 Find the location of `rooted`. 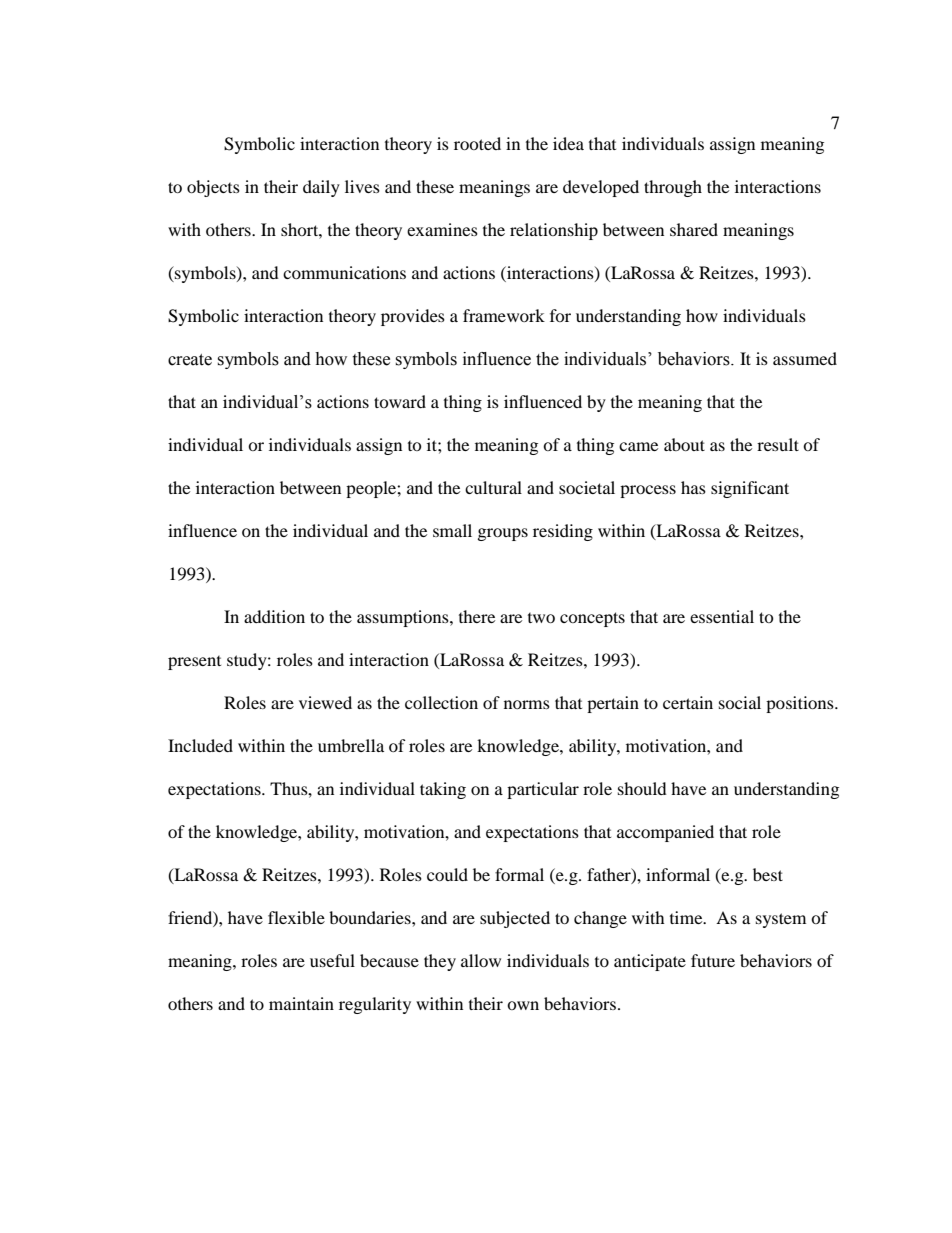

rooted is located at coordinates (477, 143).
